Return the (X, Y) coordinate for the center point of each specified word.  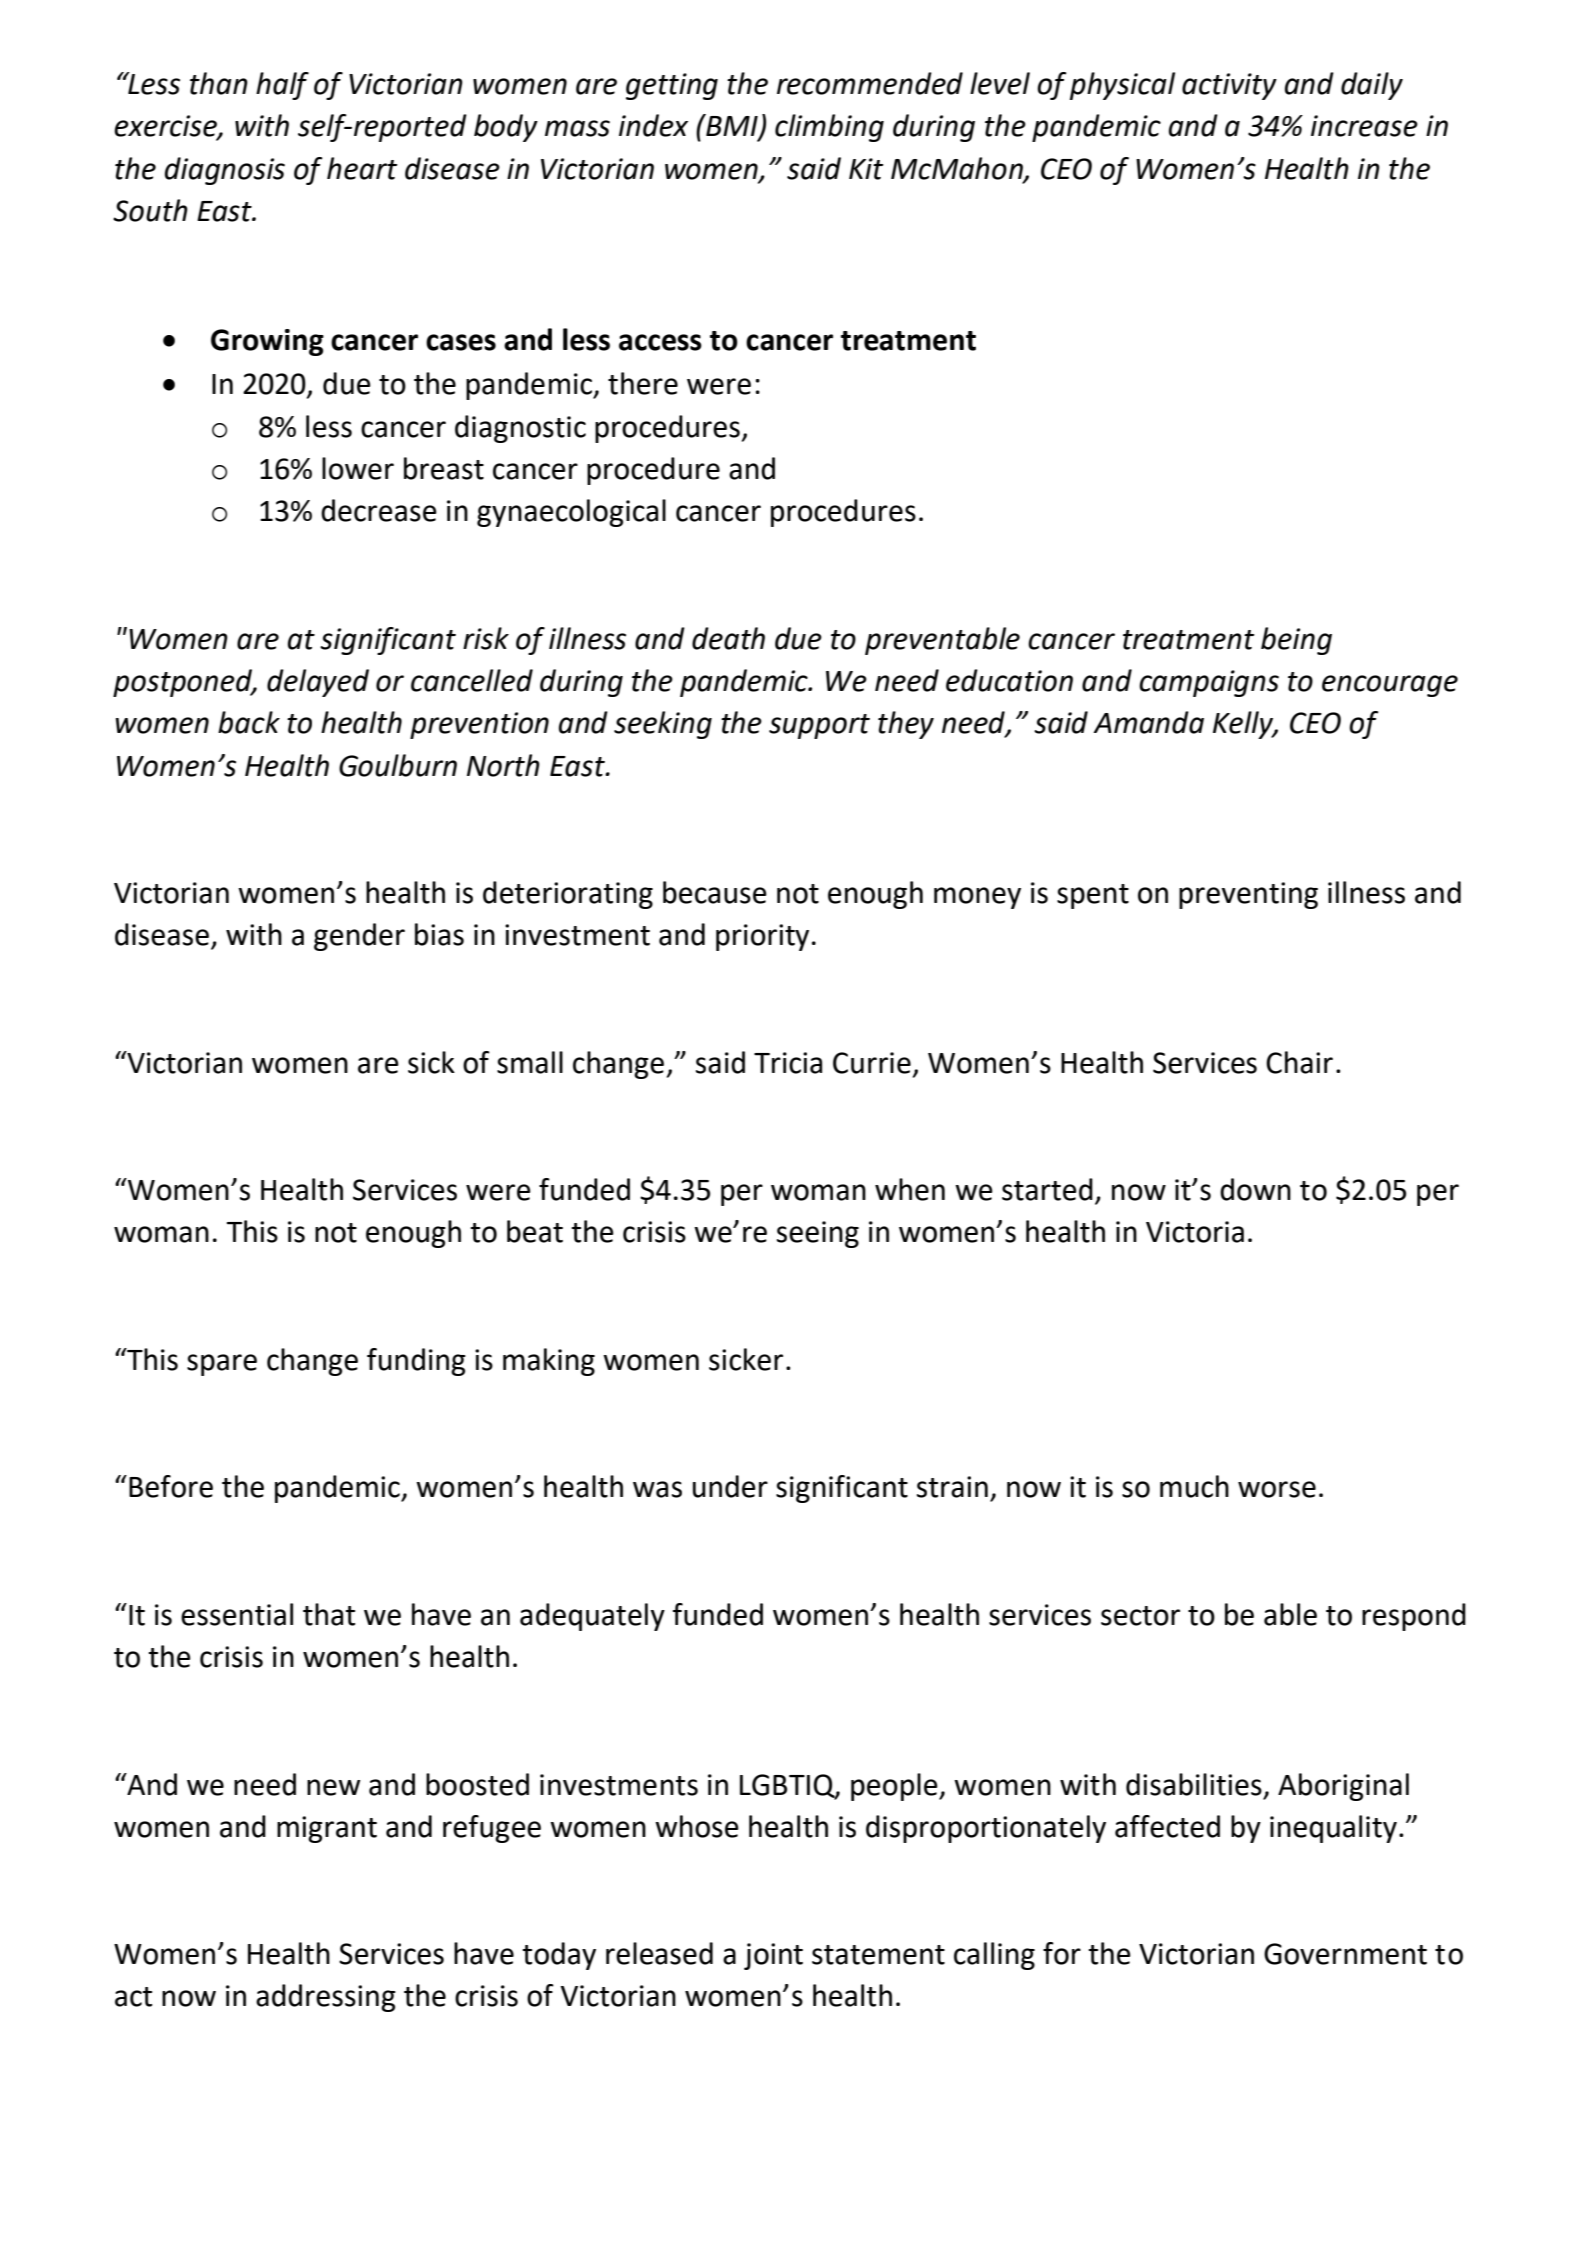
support (819, 726)
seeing (818, 1234)
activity (1229, 86)
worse (1277, 1489)
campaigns (1209, 683)
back (249, 722)
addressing (326, 1998)
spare (222, 1365)
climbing (829, 128)
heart (362, 168)
